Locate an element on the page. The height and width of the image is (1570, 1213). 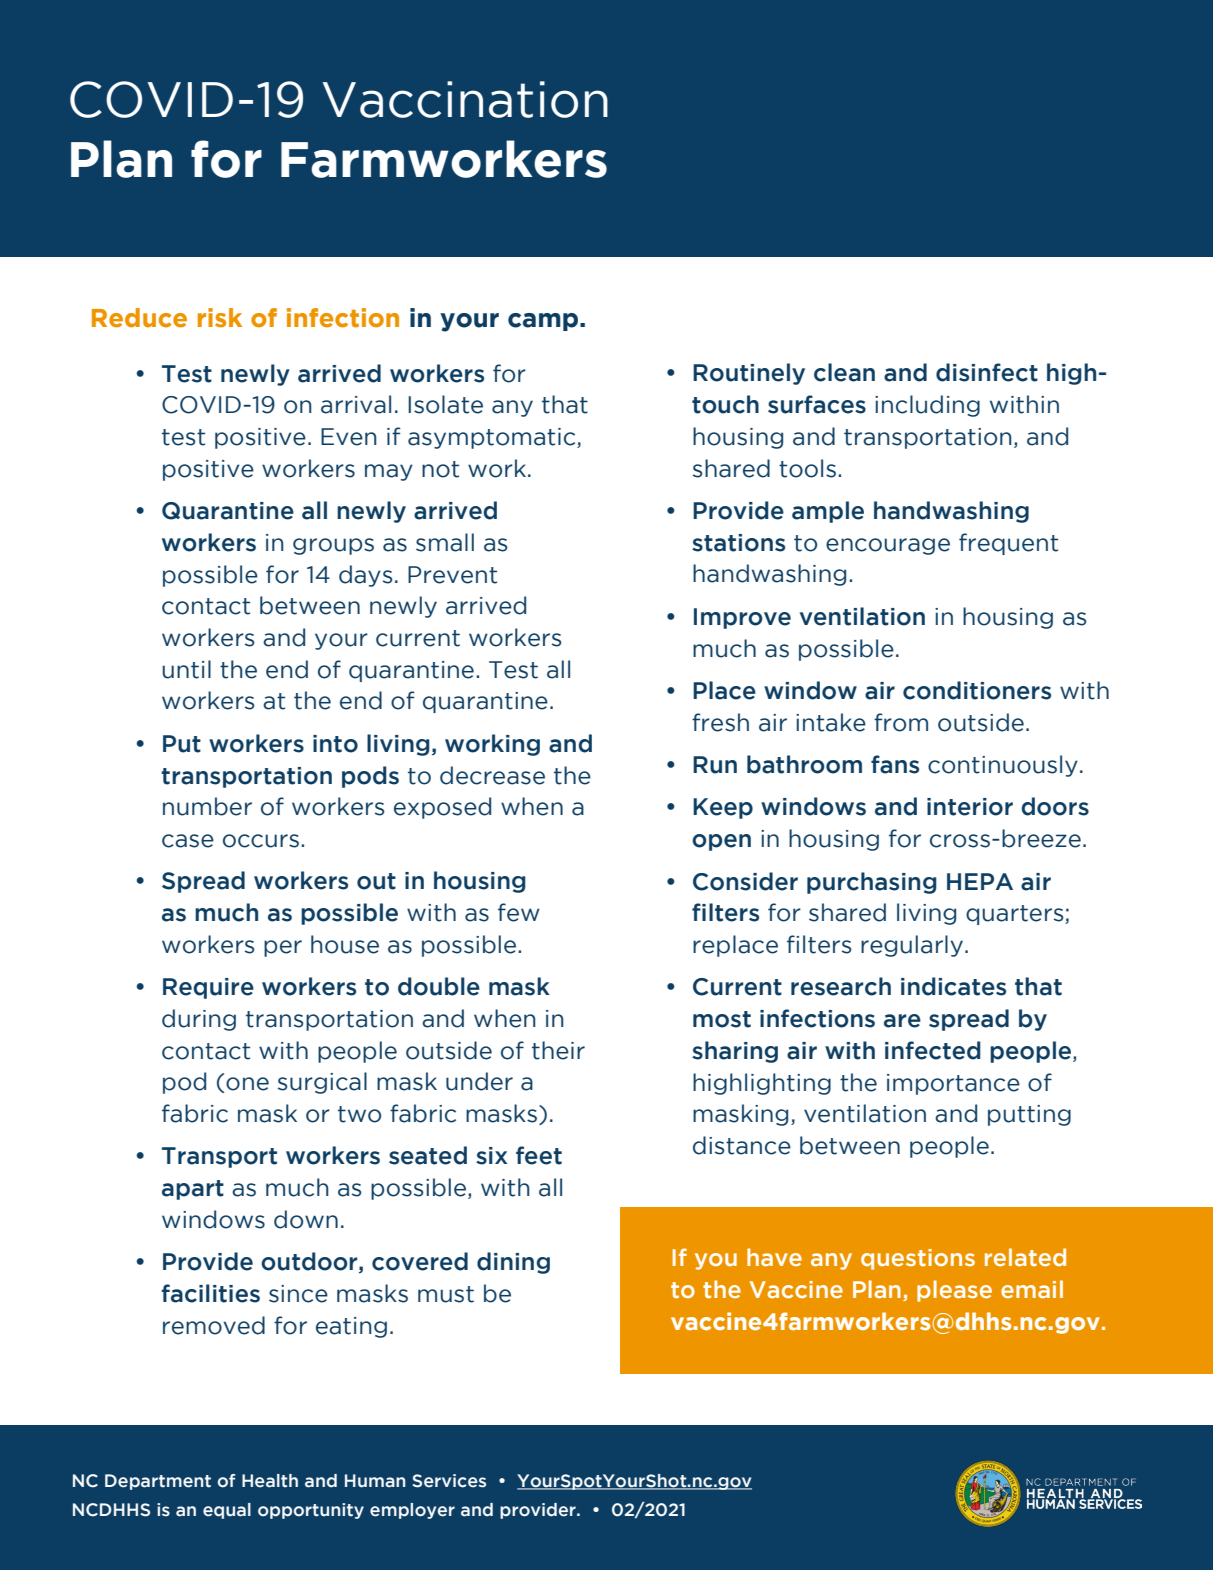
Routinely is located at coordinates (749, 374).
